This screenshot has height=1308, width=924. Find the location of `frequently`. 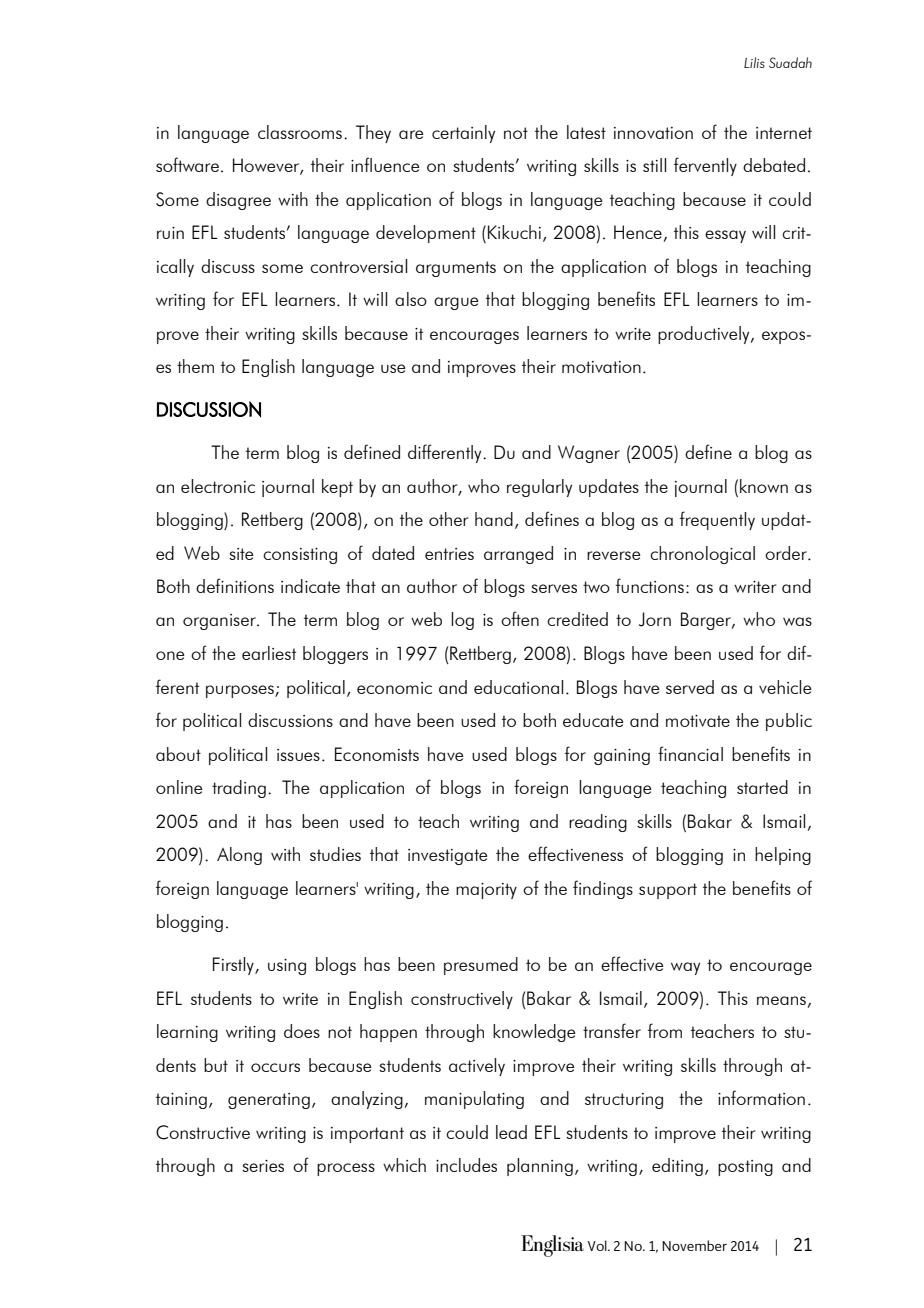

frequently is located at coordinates (717, 520).
